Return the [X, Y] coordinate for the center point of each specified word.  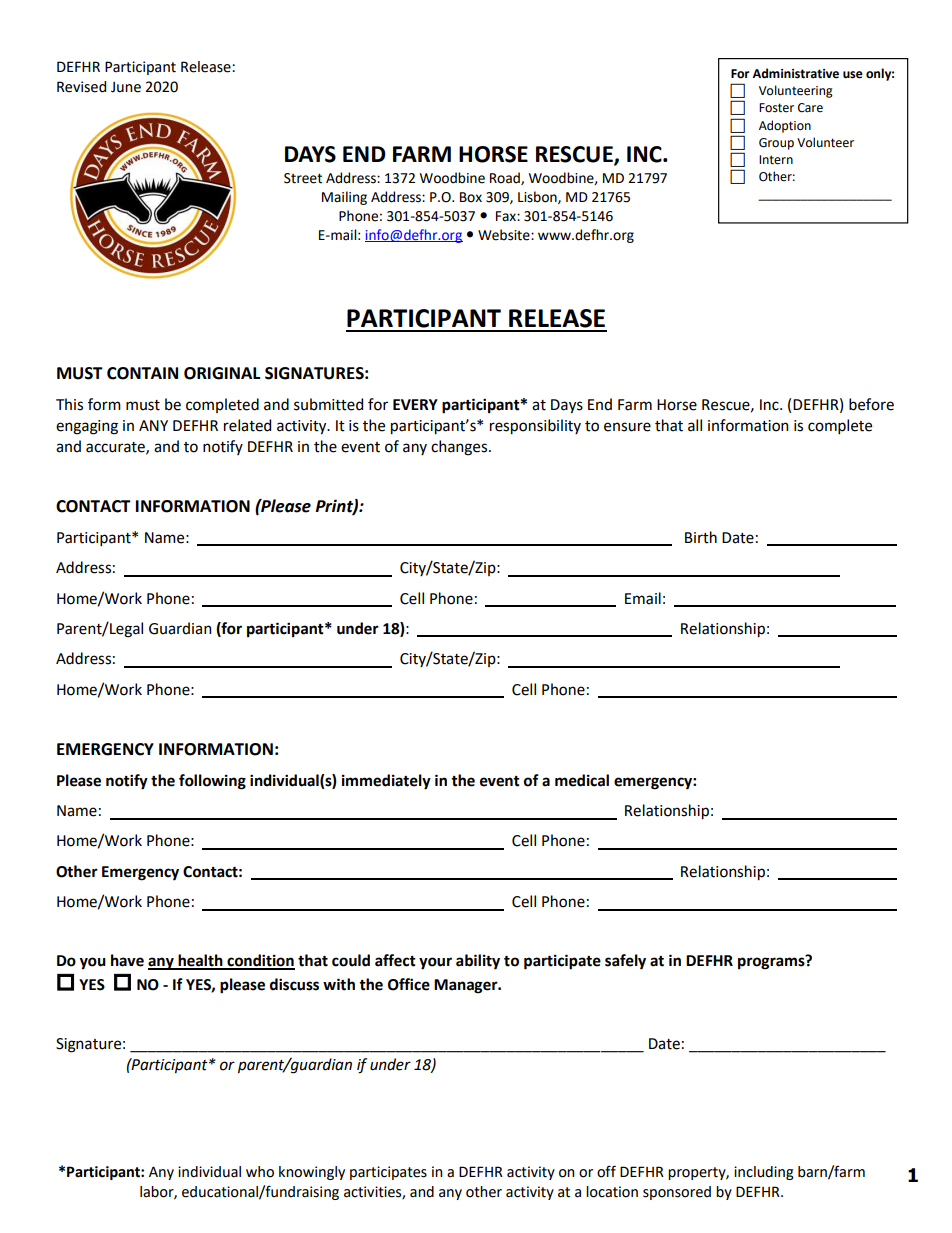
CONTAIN [142, 373]
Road [506, 178]
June [126, 87]
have [127, 960]
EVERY [415, 404]
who [260, 1172]
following [212, 782]
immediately [386, 782]
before [871, 404]
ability [478, 962]
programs [772, 962]
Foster [776, 108]
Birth [701, 537]
